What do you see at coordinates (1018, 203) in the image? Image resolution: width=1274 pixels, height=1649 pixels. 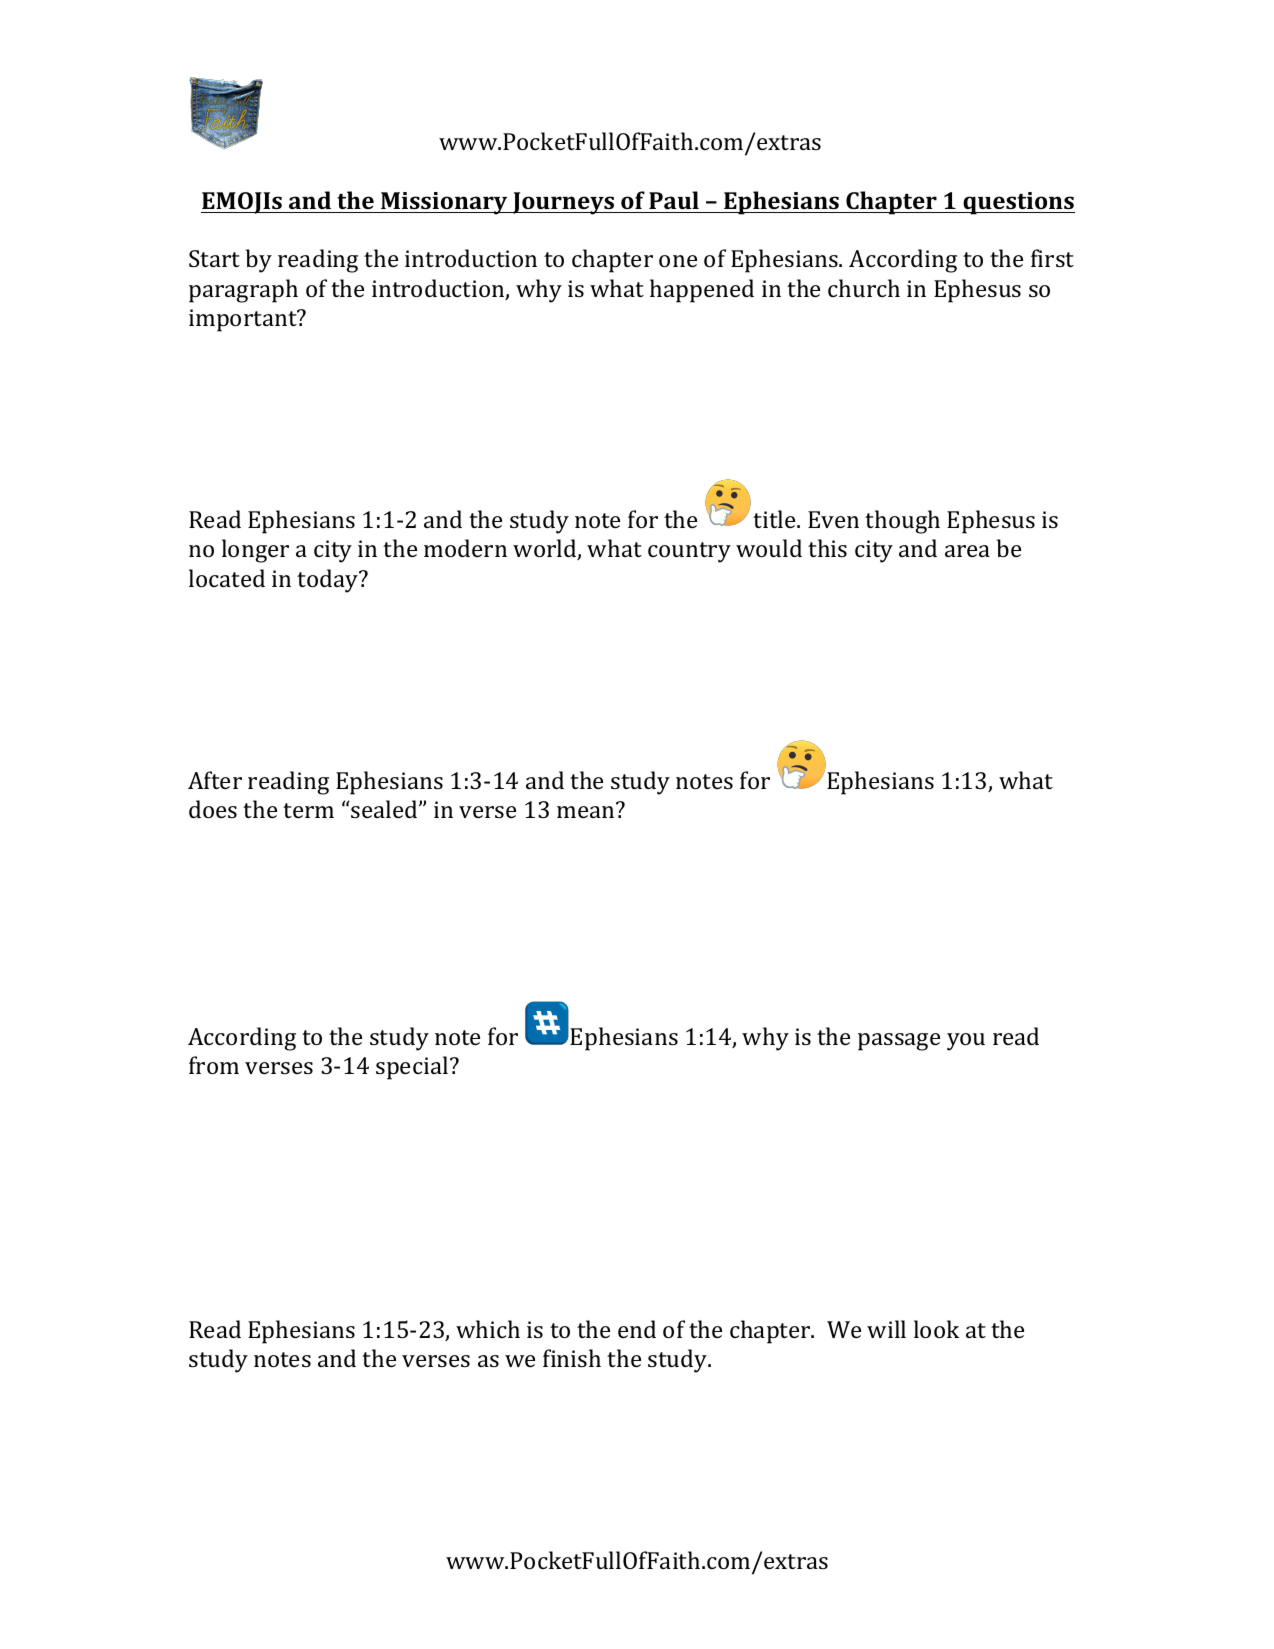 I see `questions` at bounding box center [1018, 203].
